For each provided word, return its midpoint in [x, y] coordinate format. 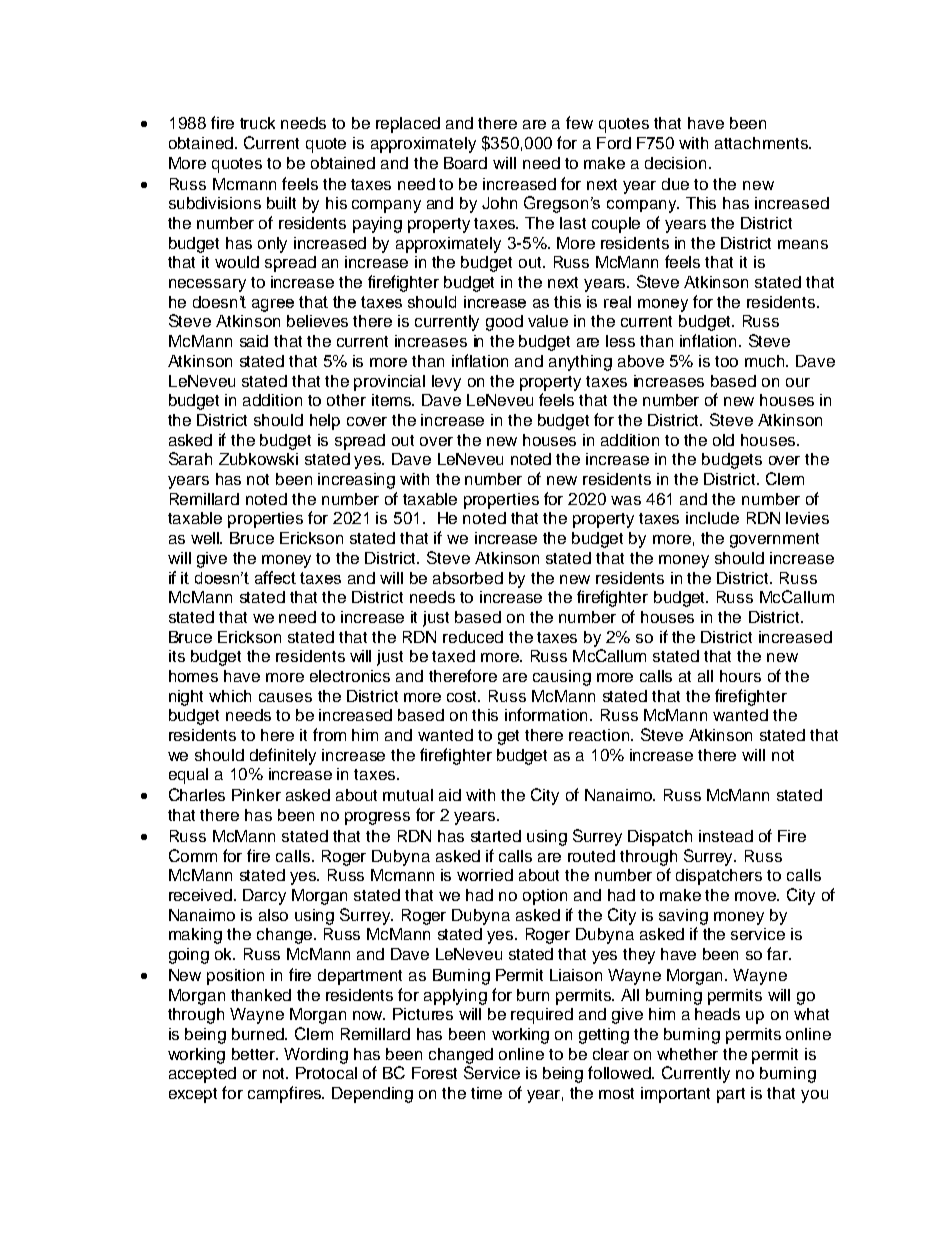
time [486, 1093]
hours [740, 676]
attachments [762, 143]
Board [465, 163]
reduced [473, 637]
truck [257, 123]
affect [275, 577]
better [255, 1054]
